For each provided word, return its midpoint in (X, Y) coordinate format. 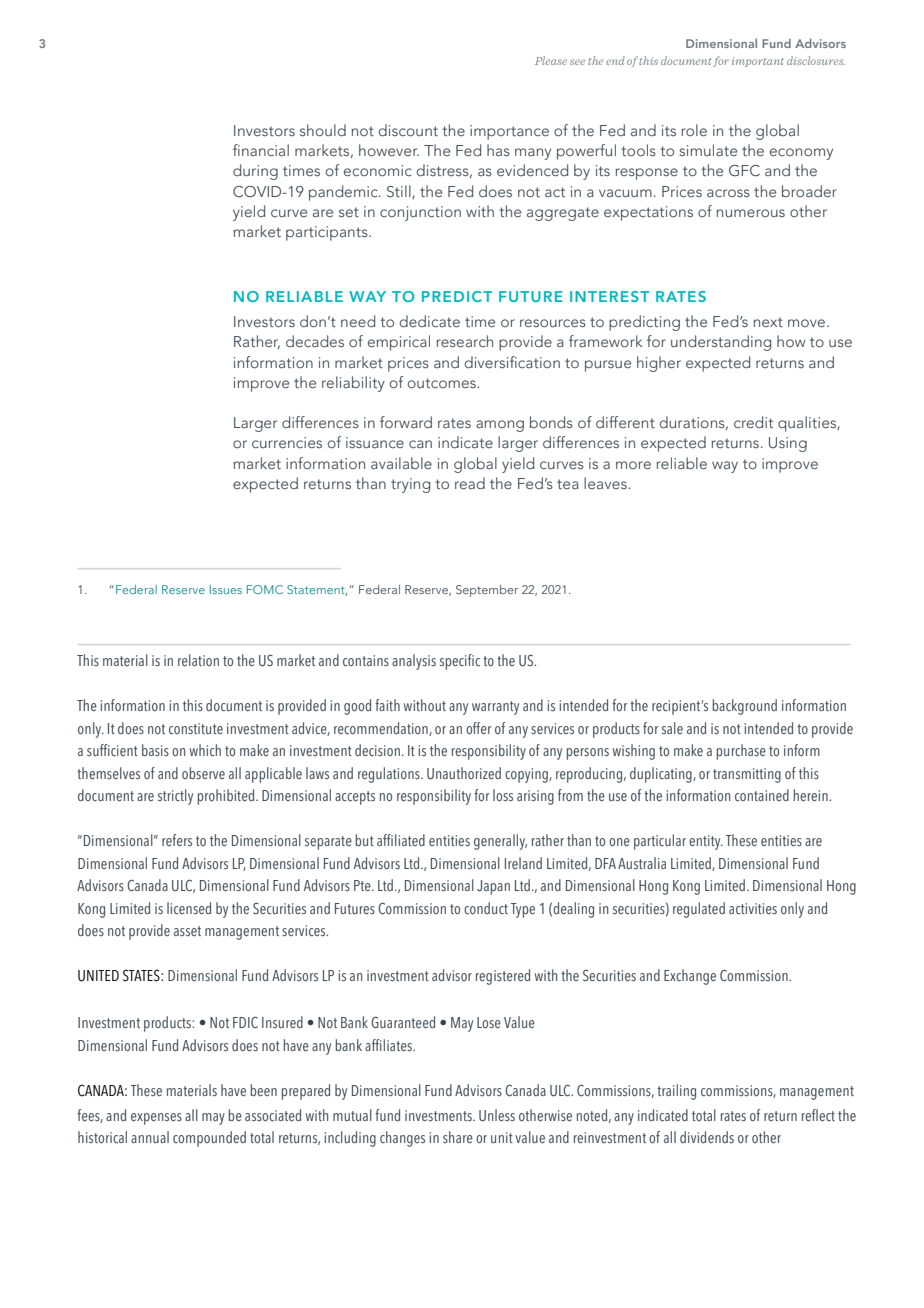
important (758, 62)
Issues (226, 589)
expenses (156, 1119)
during (255, 172)
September (487, 591)
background (744, 707)
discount (408, 130)
